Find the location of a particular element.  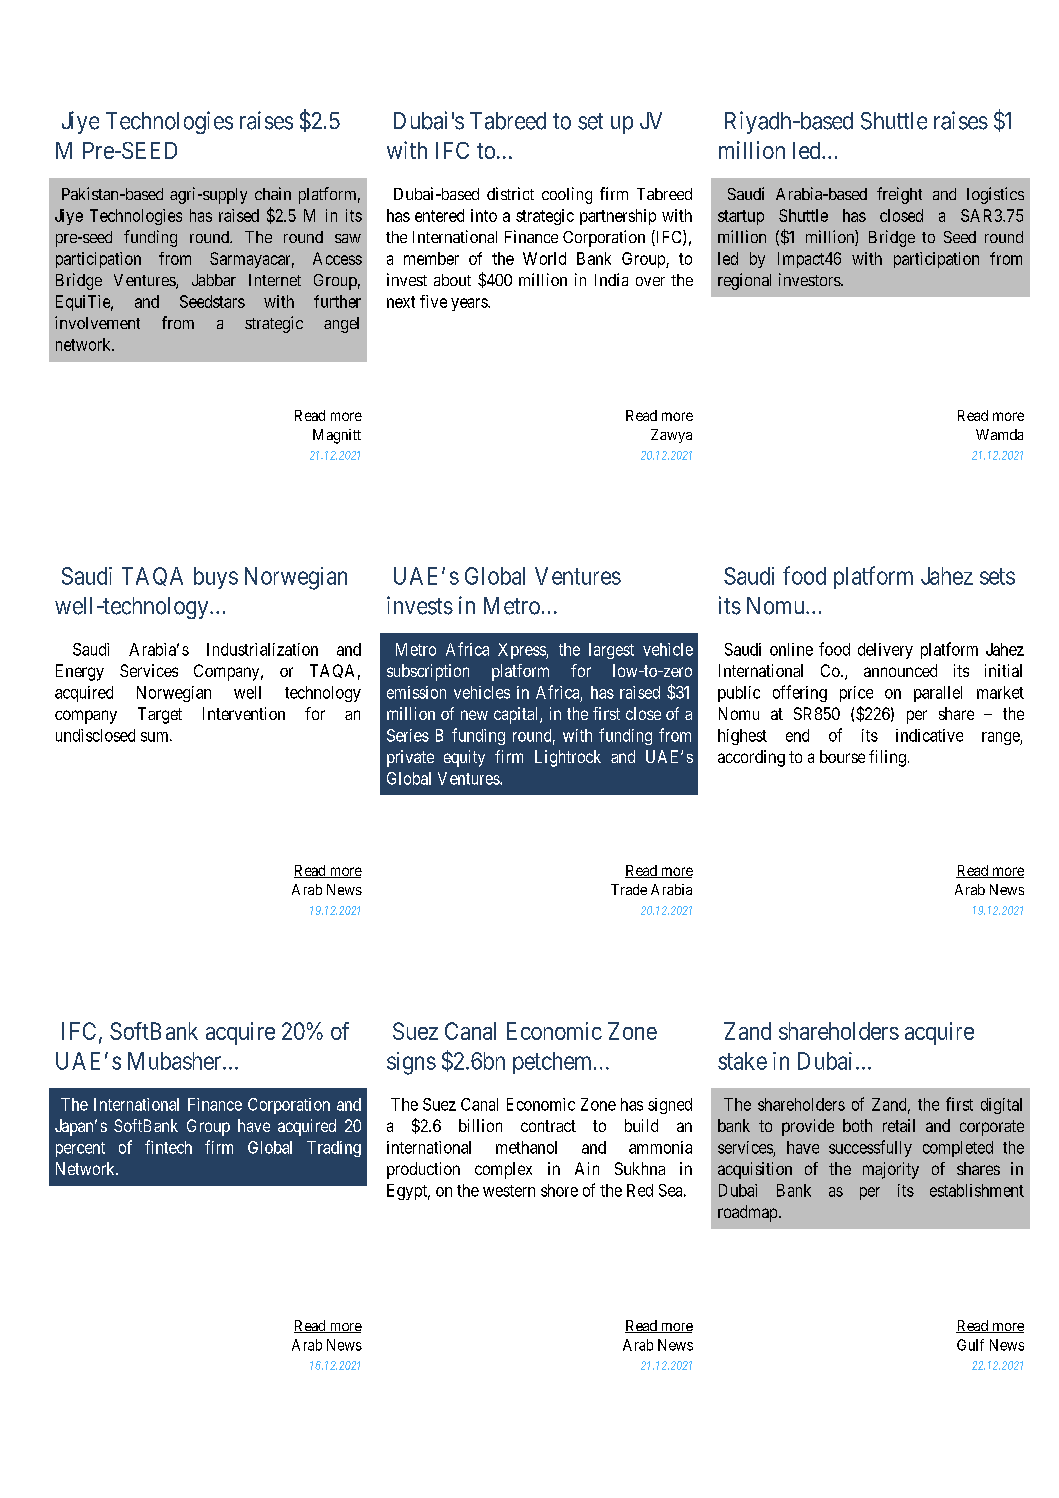

filing is located at coordinates (887, 758).
